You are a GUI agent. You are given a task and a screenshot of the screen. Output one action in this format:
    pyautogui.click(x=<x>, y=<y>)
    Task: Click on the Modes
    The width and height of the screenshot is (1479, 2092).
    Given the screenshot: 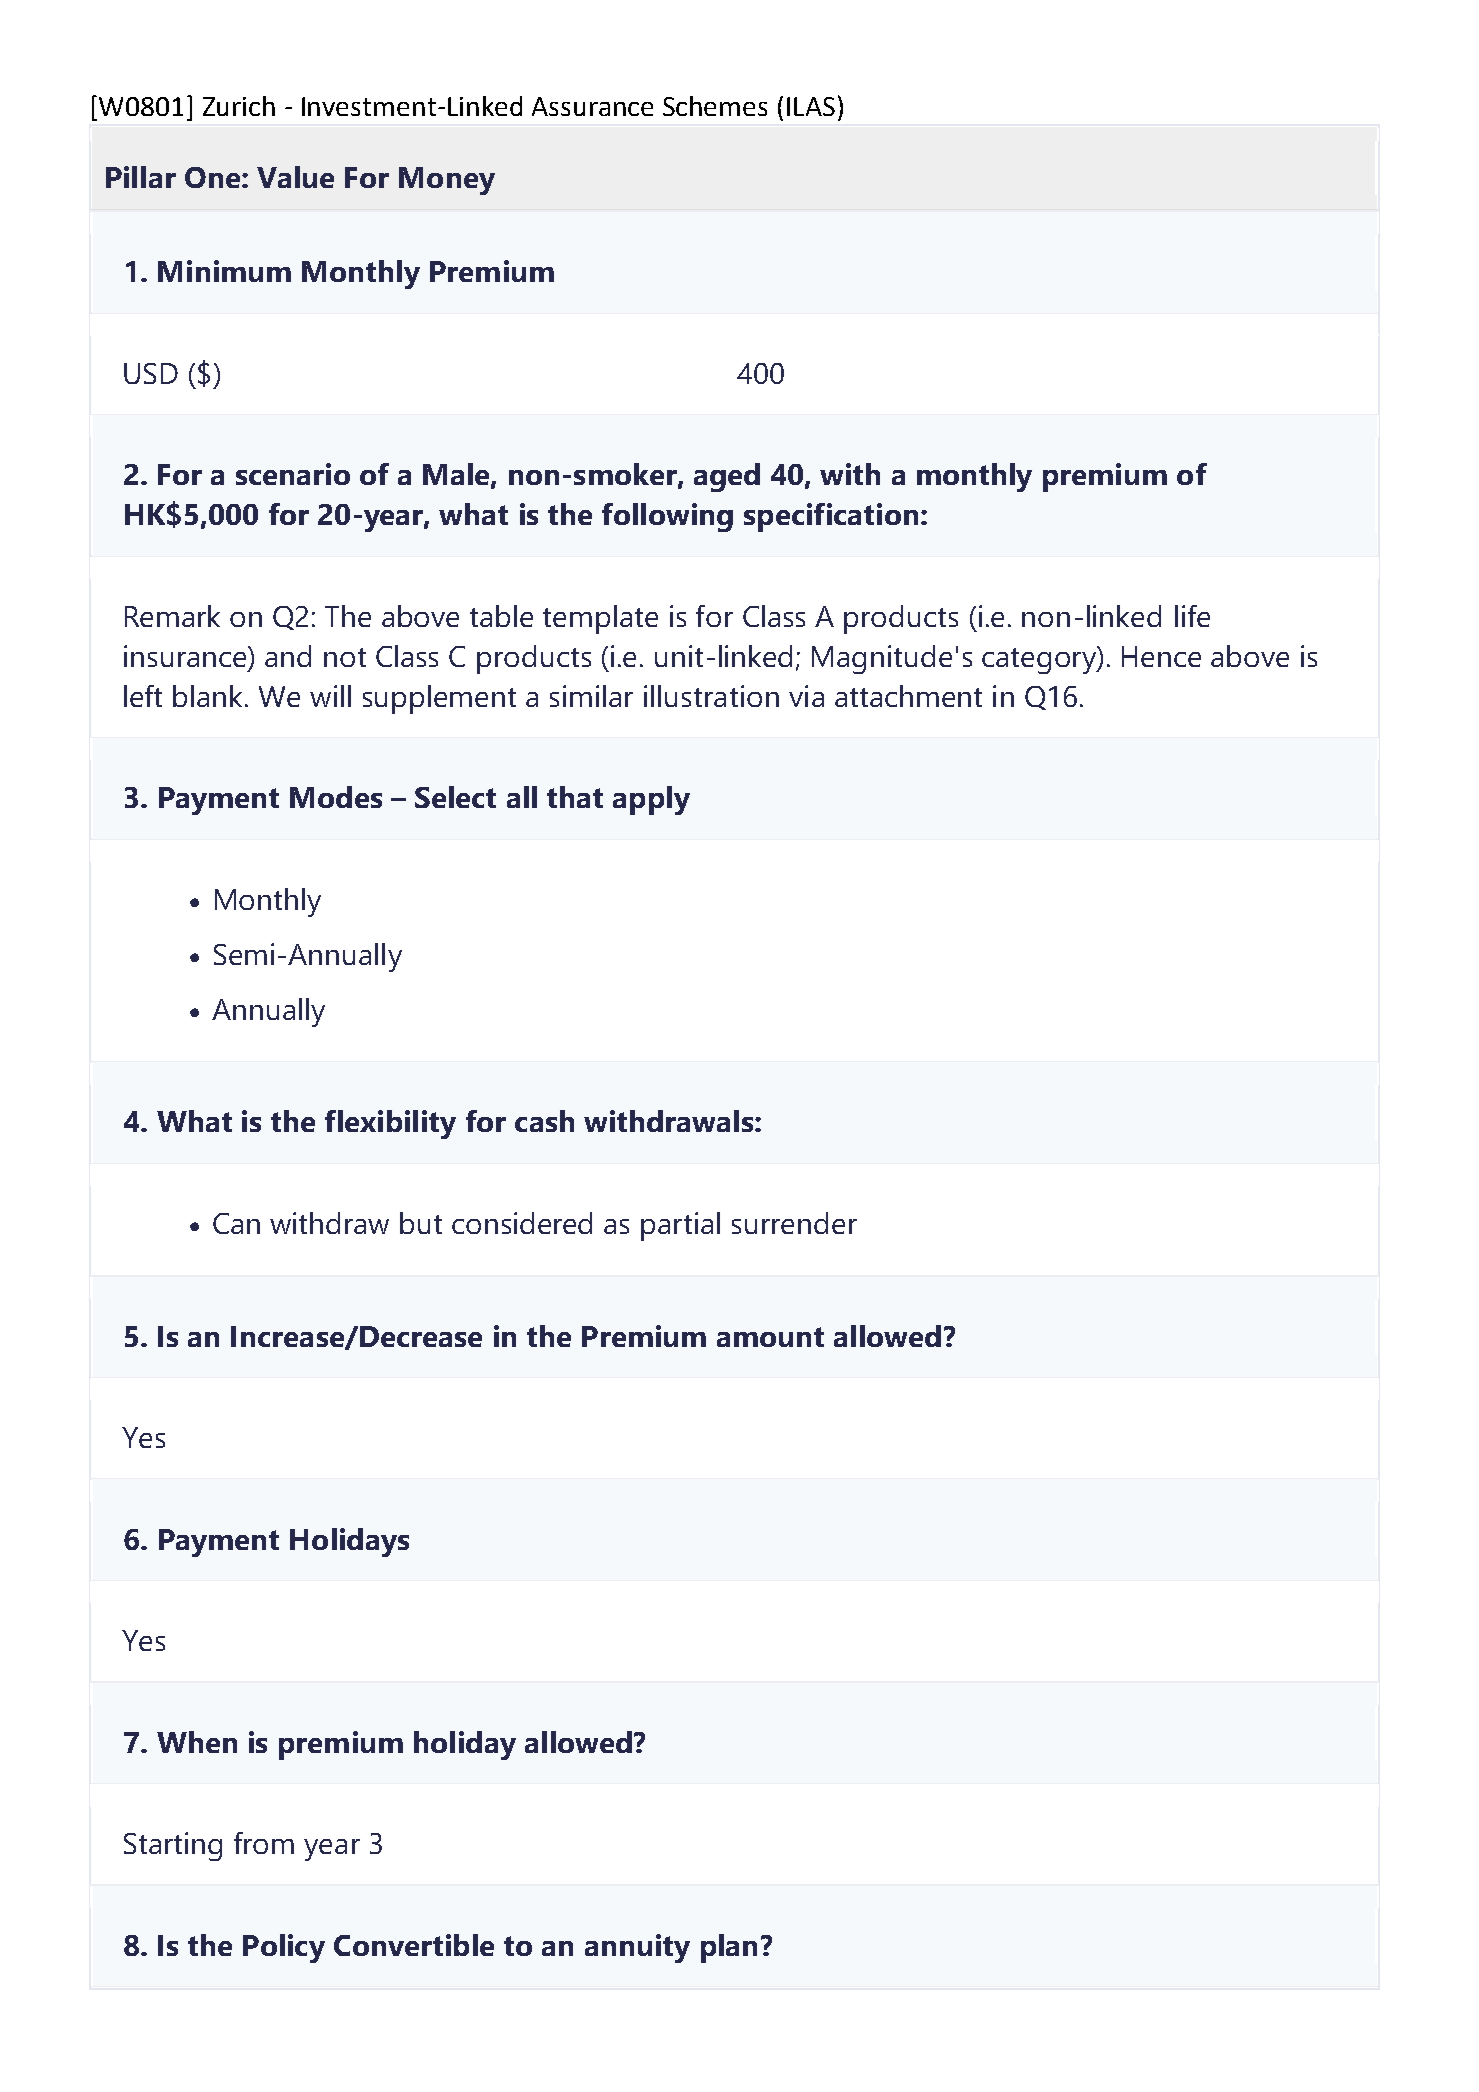 What is the action you would take?
    pyautogui.click(x=336, y=797)
